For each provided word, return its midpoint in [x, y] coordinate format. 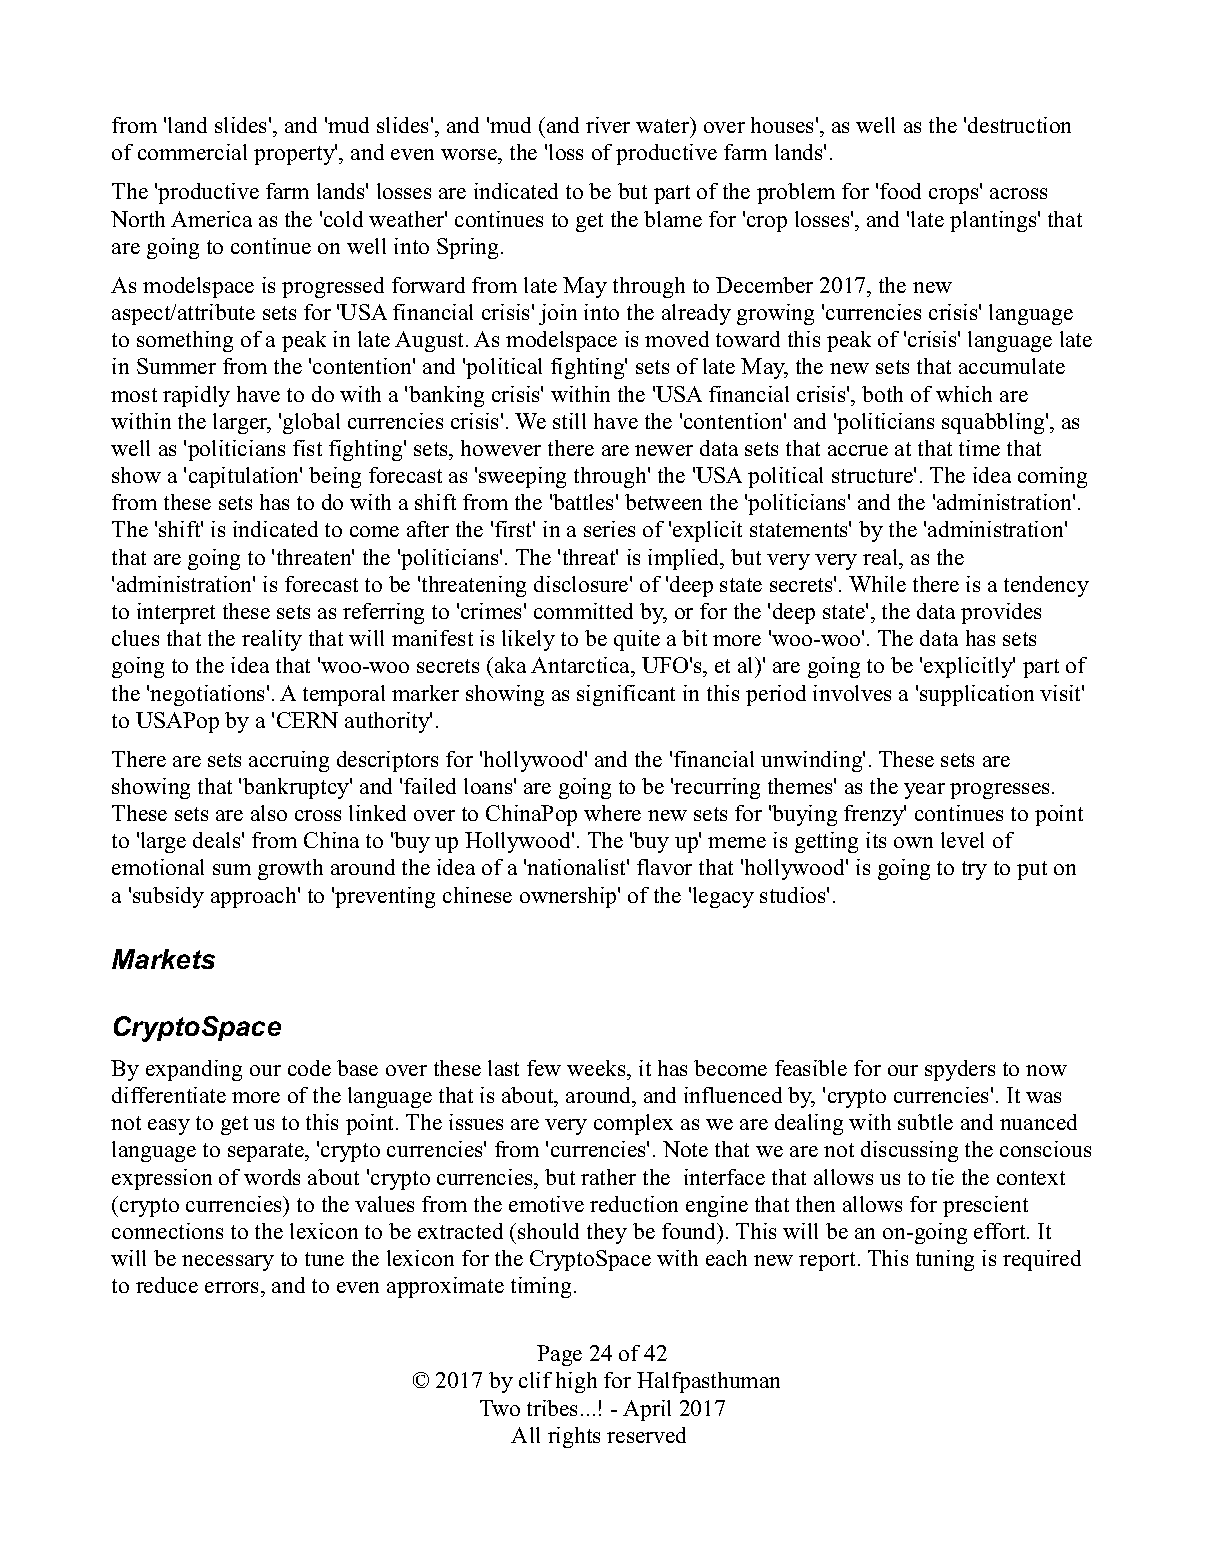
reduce [167, 1285]
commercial [192, 152]
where [612, 813]
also [269, 813]
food [900, 191]
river [608, 125]
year [924, 791]
